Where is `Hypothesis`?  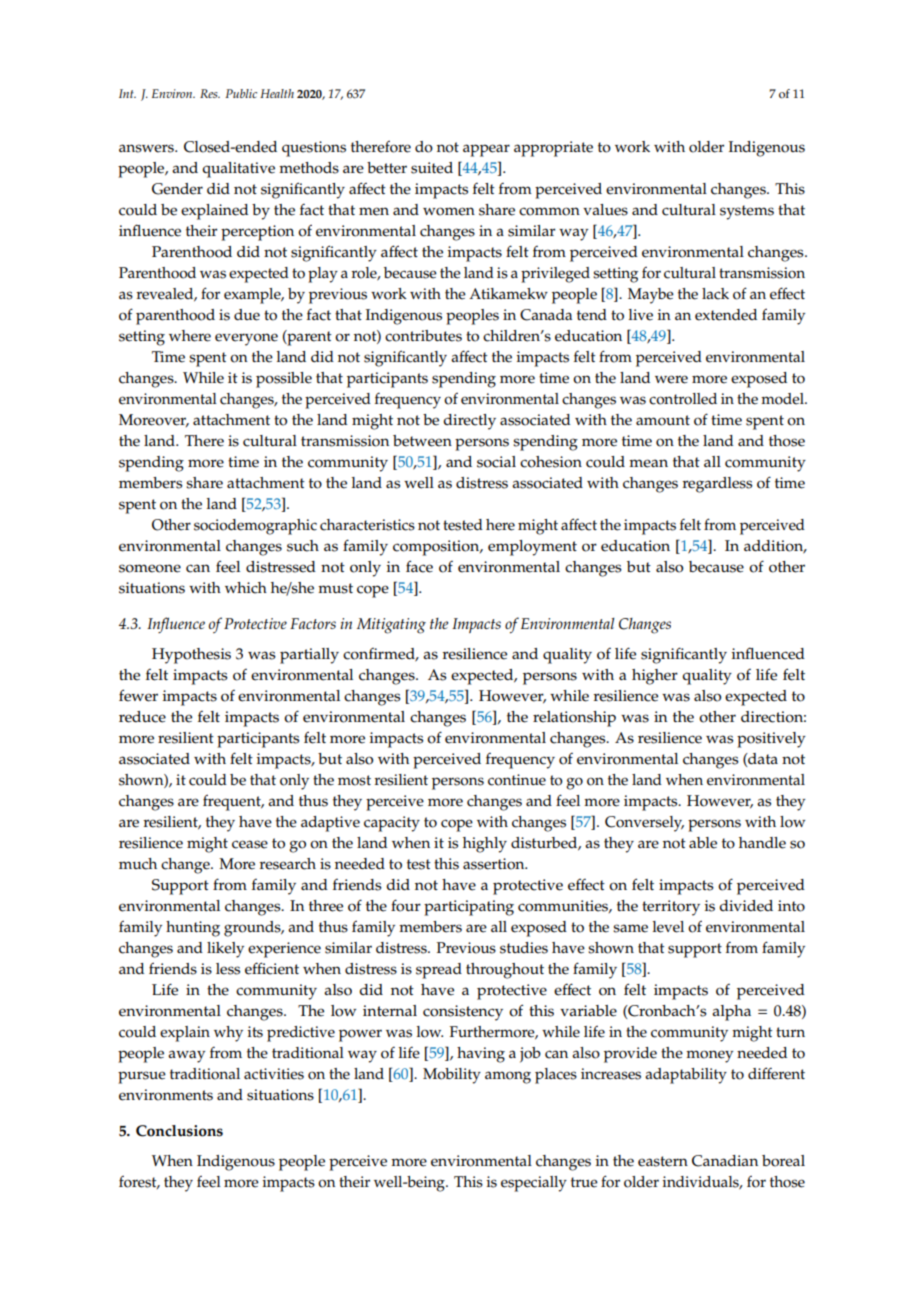
Hypothesis is located at coordinates (191, 656).
